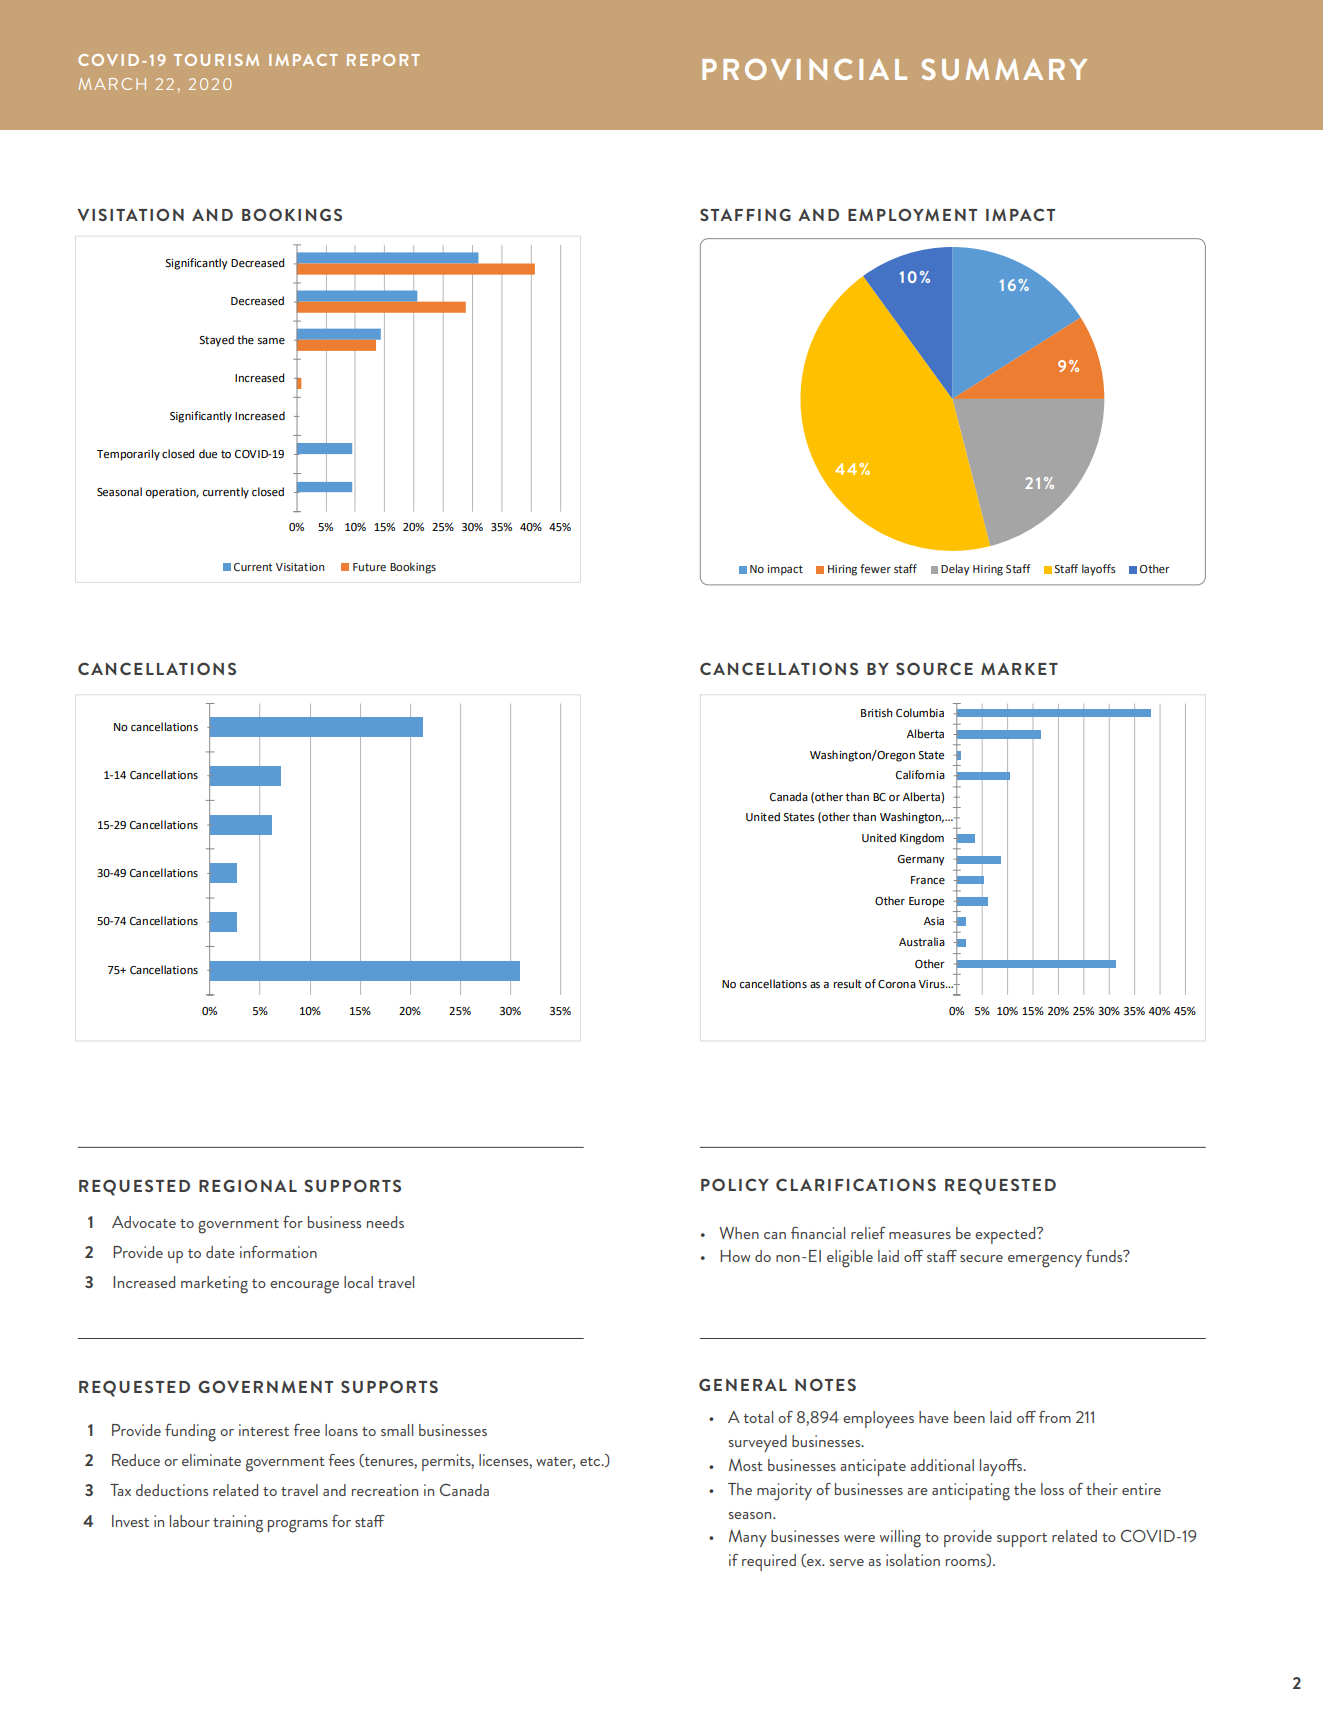  What do you see at coordinates (920, 775) in the screenshot?
I see `California` at bounding box center [920, 775].
